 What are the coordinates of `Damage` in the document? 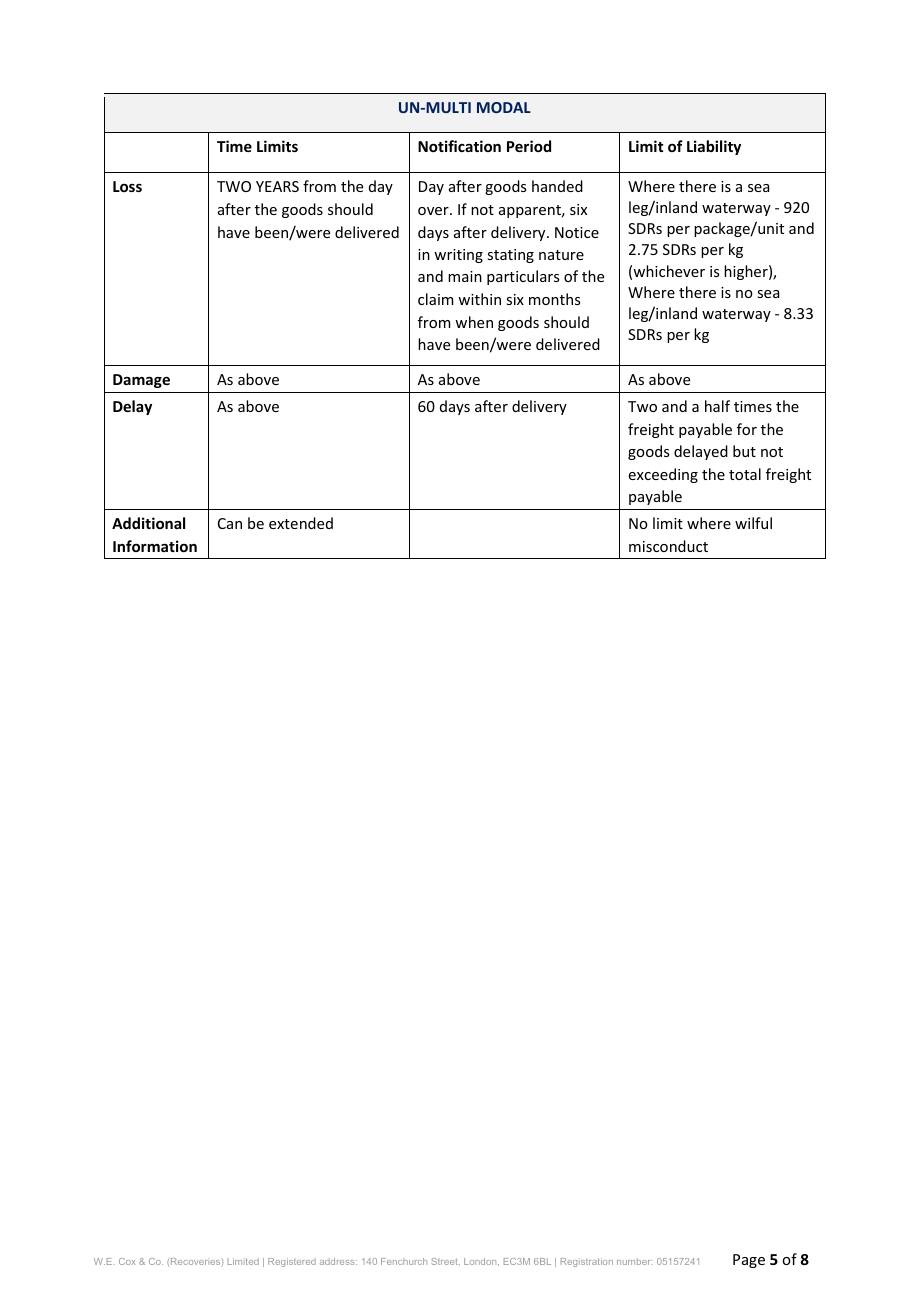 It's located at (141, 381).
